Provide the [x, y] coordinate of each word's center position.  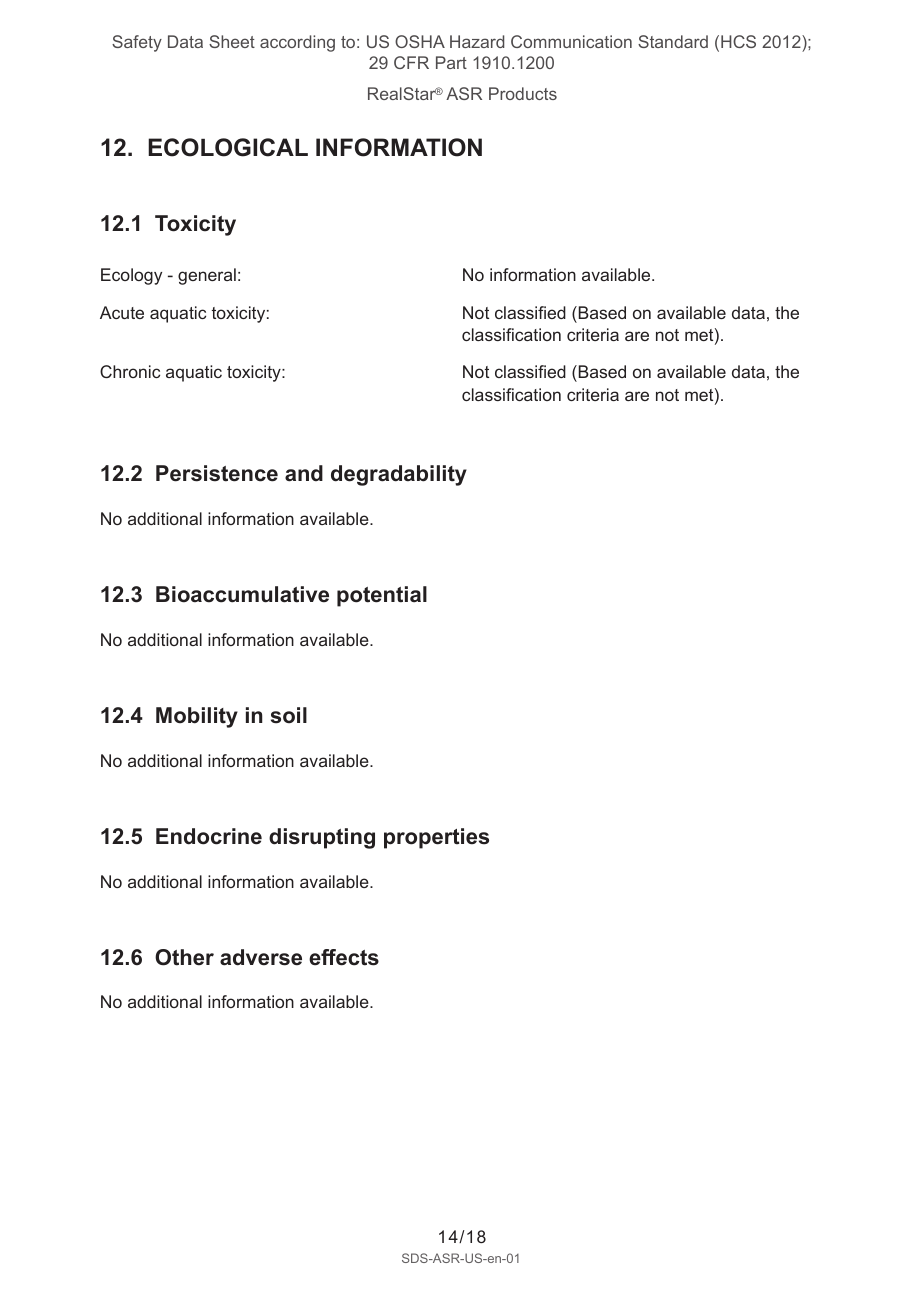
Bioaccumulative [242, 594]
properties [436, 838]
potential [382, 596]
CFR [411, 62]
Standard [673, 41]
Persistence [217, 473]
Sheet [232, 41]
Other [184, 957]
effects [344, 957]
